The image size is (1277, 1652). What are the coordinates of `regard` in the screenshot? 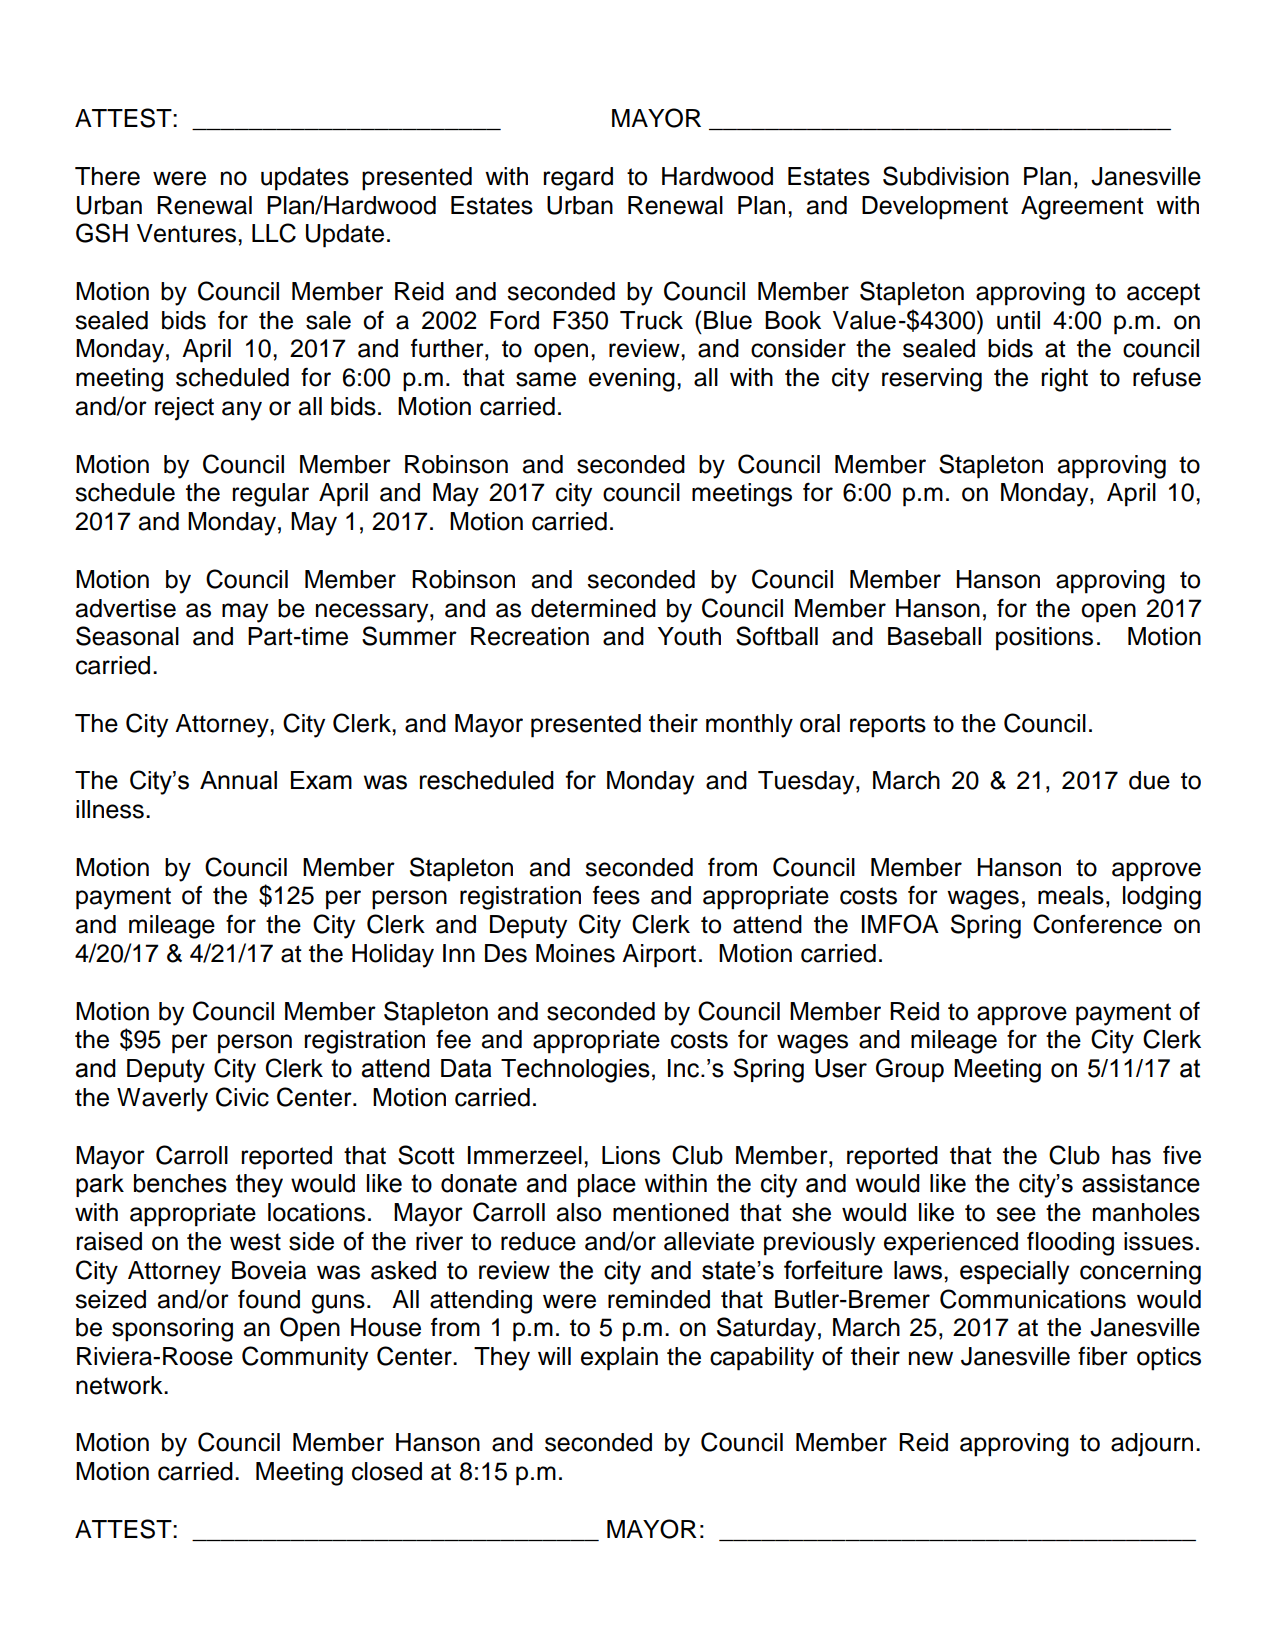 It's located at (578, 179).
